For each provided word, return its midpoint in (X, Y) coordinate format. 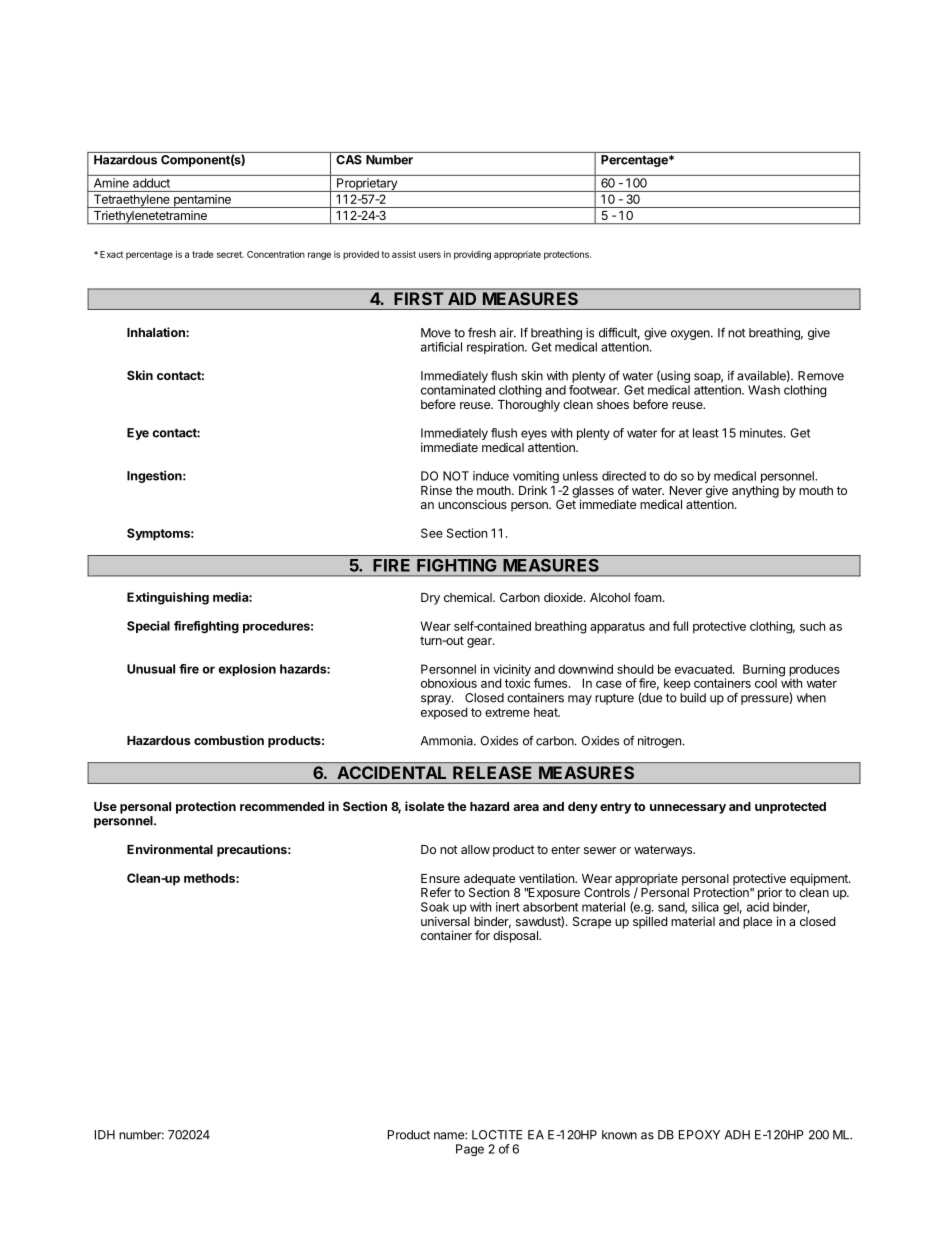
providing (472, 255)
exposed (444, 713)
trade (202, 254)
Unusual (151, 669)
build (693, 698)
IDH (105, 1135)
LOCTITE (497, 1135)
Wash (764, 390)
